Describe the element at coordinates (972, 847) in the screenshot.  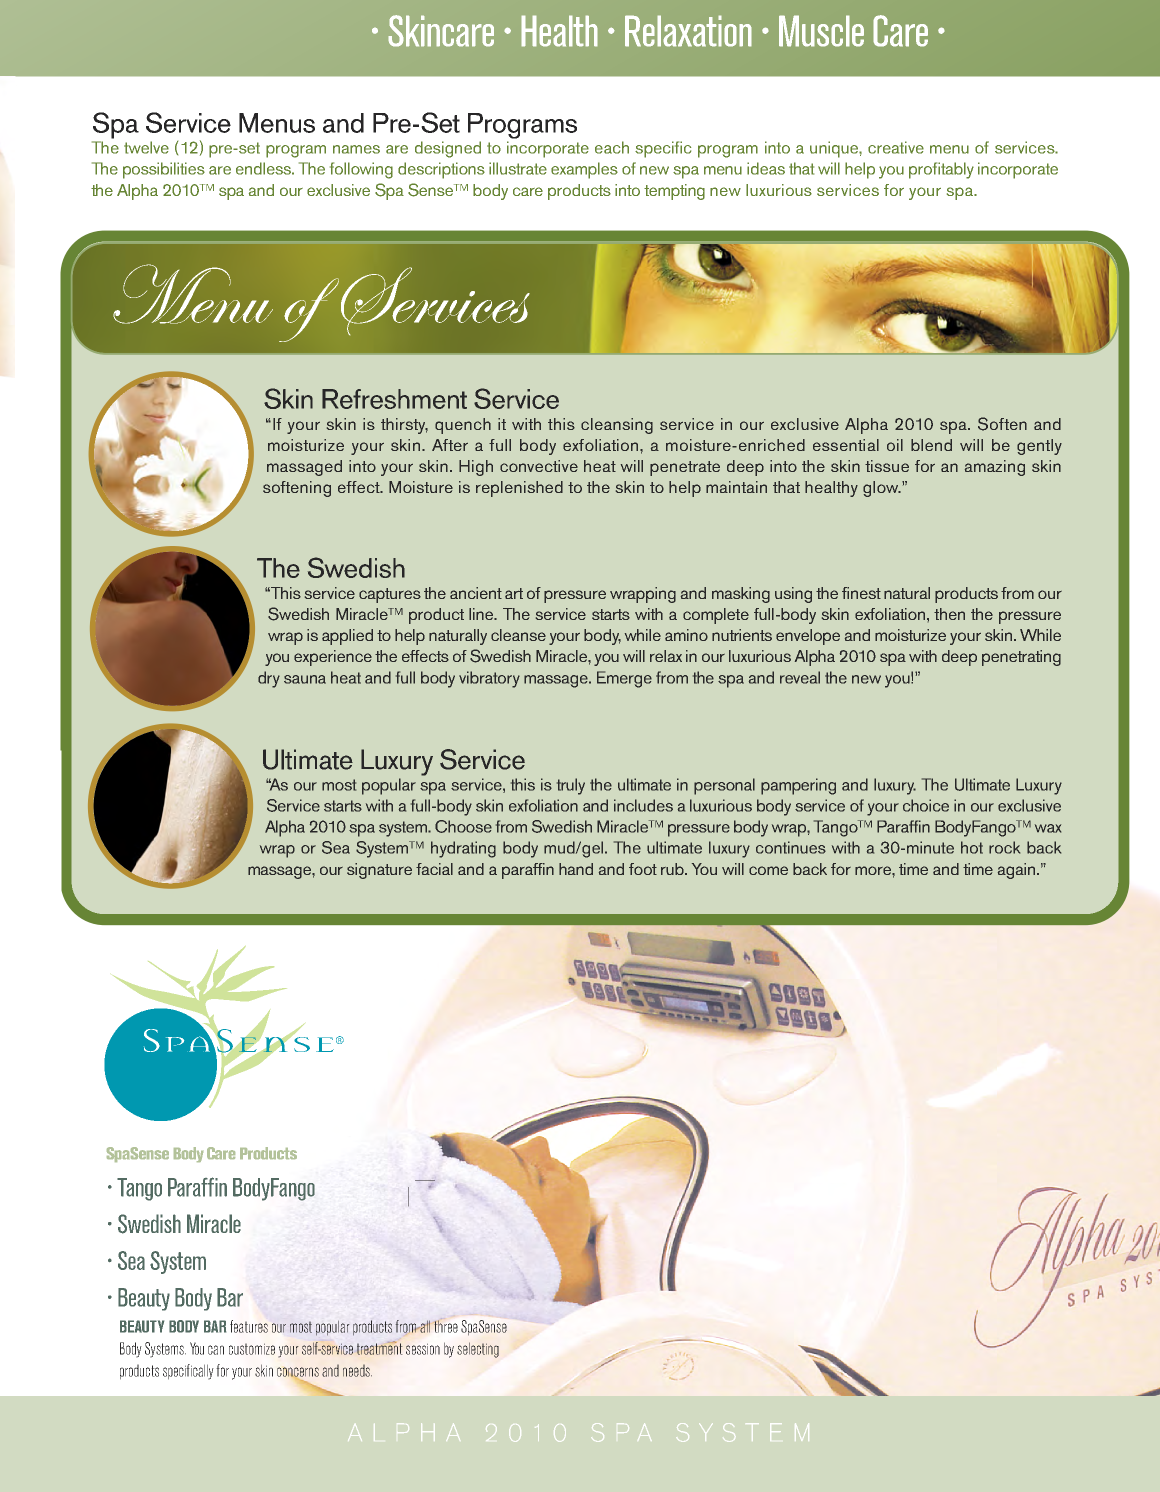
I see `hot` at that location.
